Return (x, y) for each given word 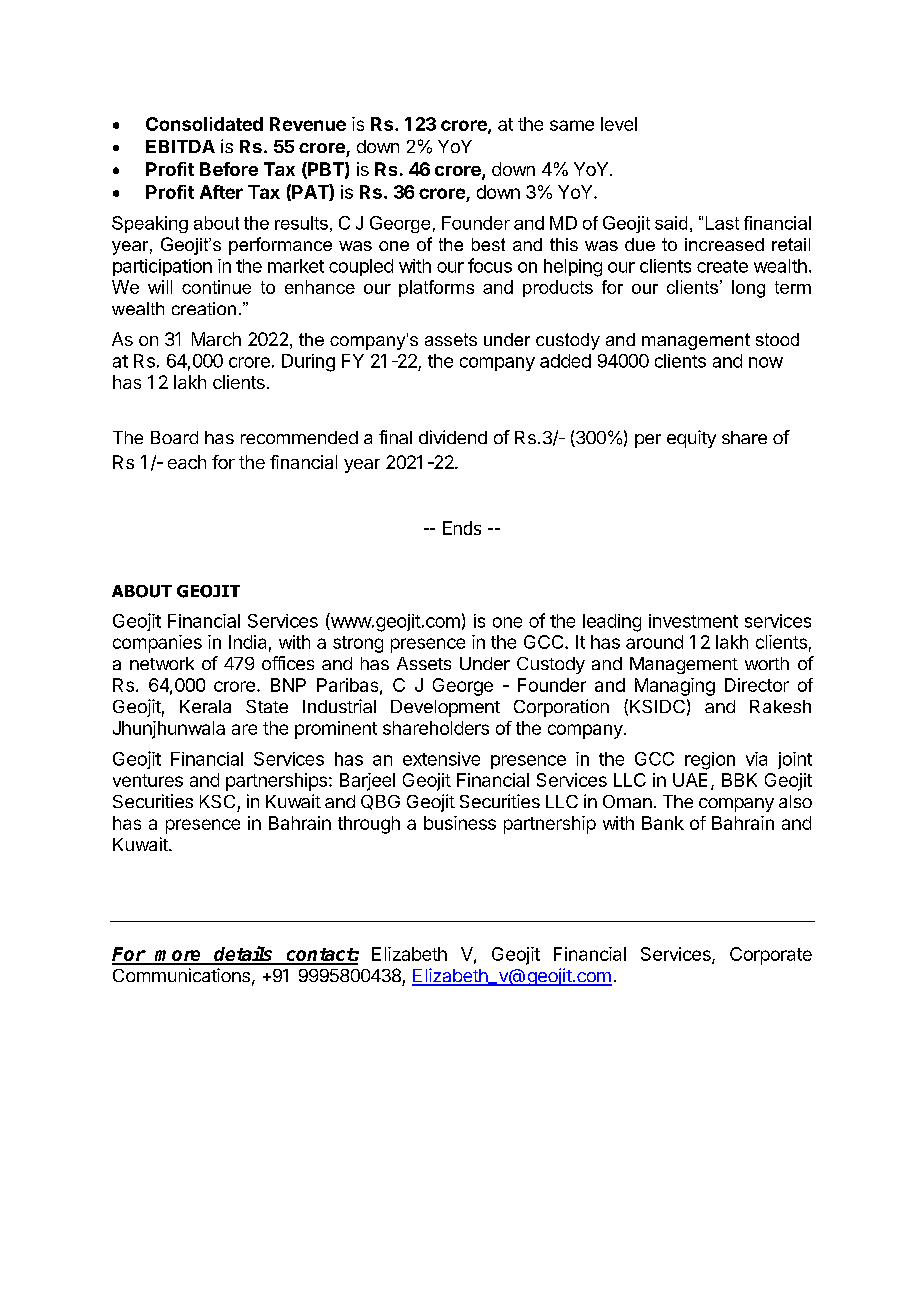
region (710, 761)
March (216, 339)
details (243, 955)
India (247, 642)
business (460, 823)
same (572, 125)
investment (693, 621)
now (766, 362)
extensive (441, 759)
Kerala (205, 706)
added (565, 361)
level (619, 124)
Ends (462, 528)
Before (229, 169)
